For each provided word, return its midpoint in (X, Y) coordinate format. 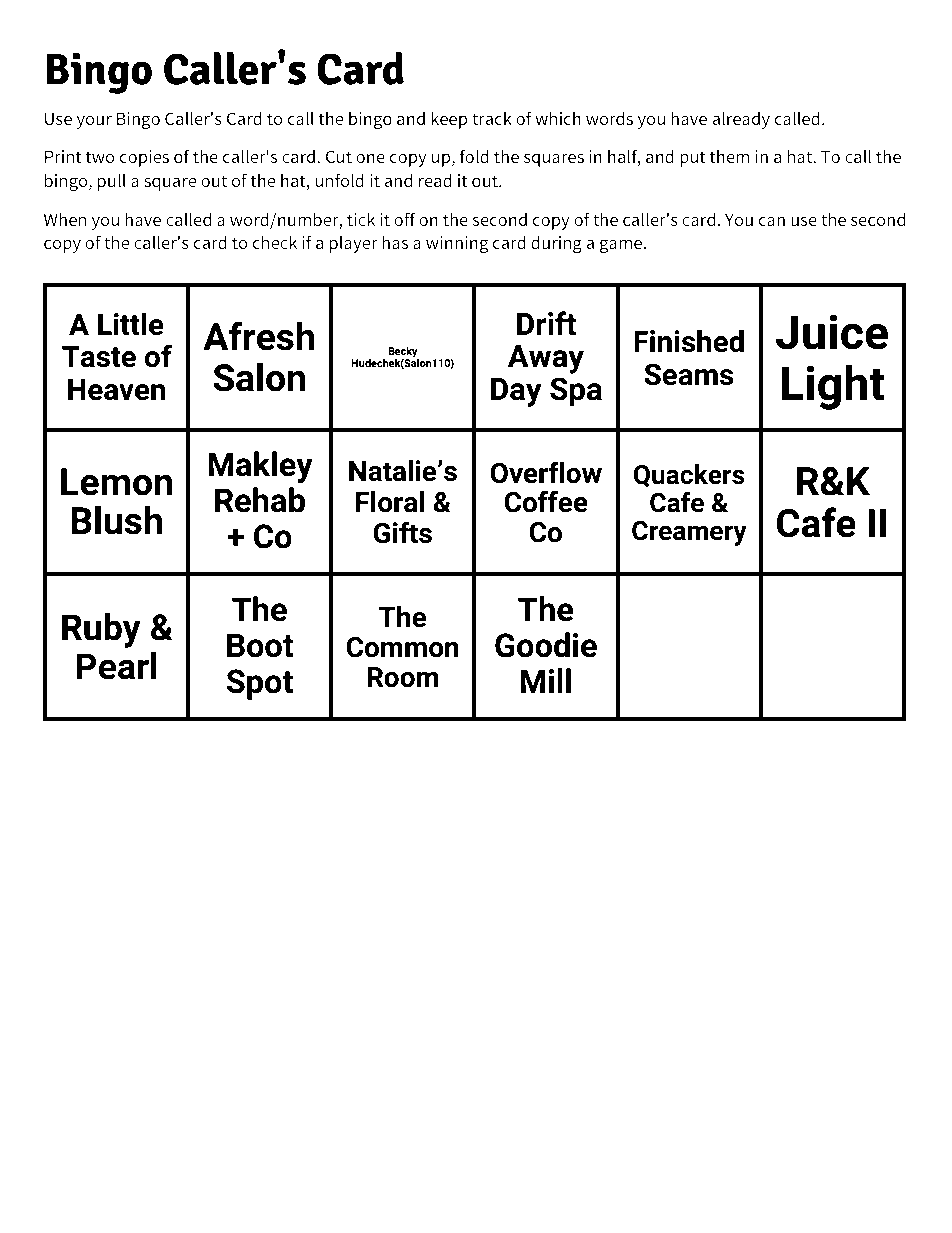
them (729, 156)
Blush (116, 520)
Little (131, 324)
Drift (546, 323)
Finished (689, 341)
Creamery (689, 533)
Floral (390, 502)
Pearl (116, 666)
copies (144, 158)
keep (449, 120)
